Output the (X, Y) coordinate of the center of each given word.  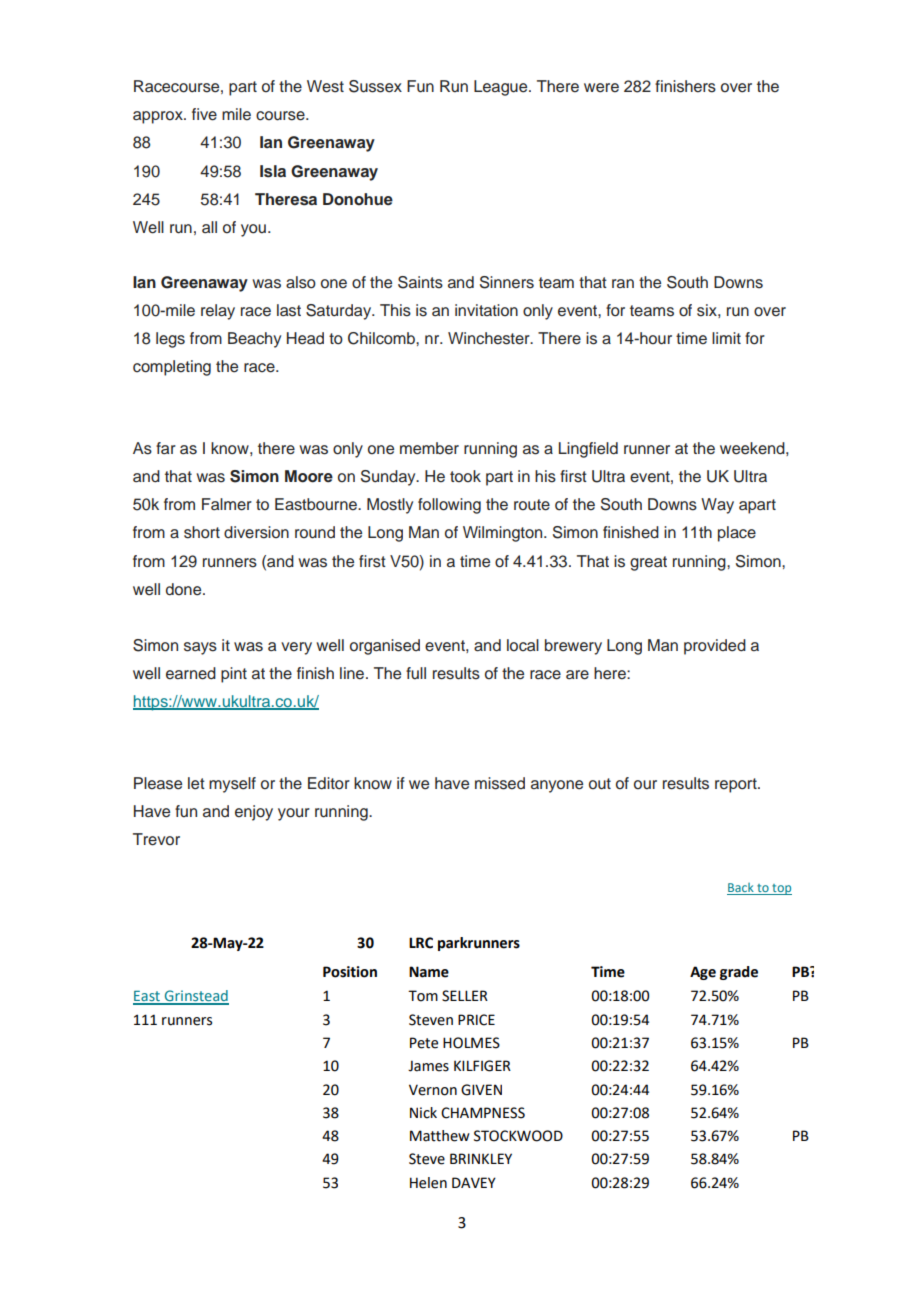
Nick (423, 1113)
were (601, 88)
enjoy (254, 813)
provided (715, 647)
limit (726, 338)
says (200, 648)
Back (741, 889)
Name (429, 972)
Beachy (254, 340)
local (523, 645)
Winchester (490, 338)
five (204, 114)
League (502, 88)
